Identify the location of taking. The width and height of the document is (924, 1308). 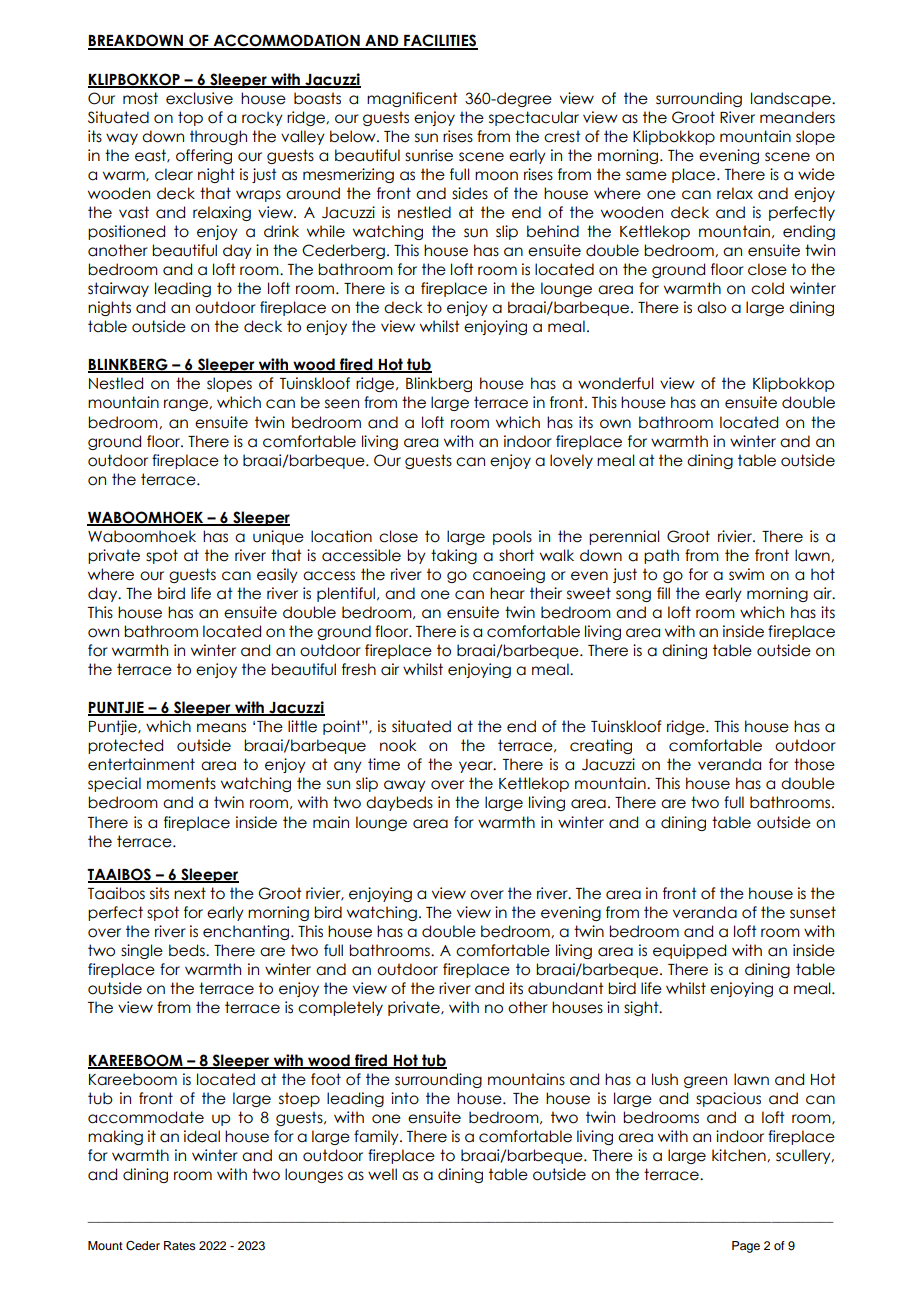
(454, 556).
